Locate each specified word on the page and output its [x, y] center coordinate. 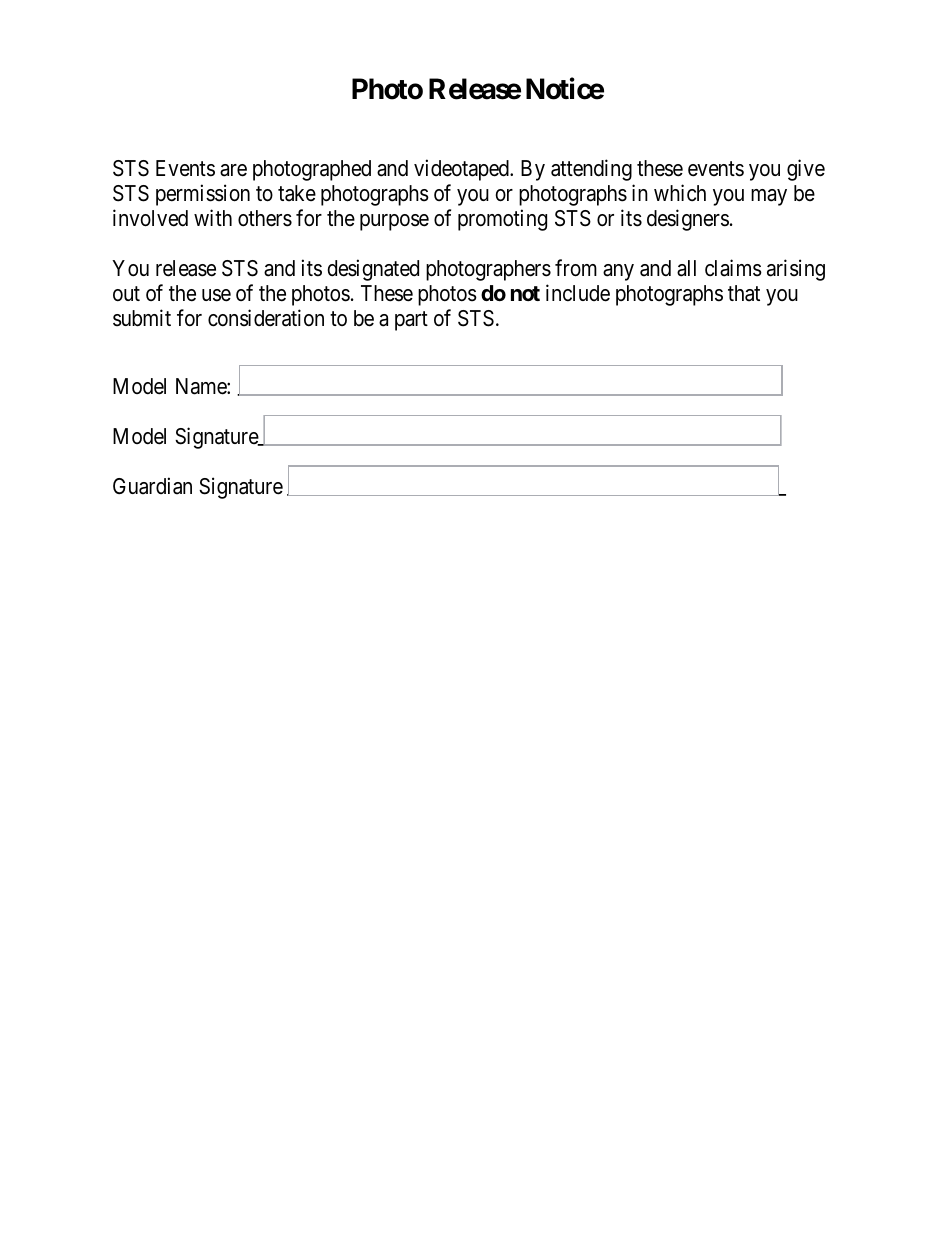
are [233, 170]
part [411, 321]
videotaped [462, 170]
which [680, 193]
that [744, 293]
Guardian [152, 486]
